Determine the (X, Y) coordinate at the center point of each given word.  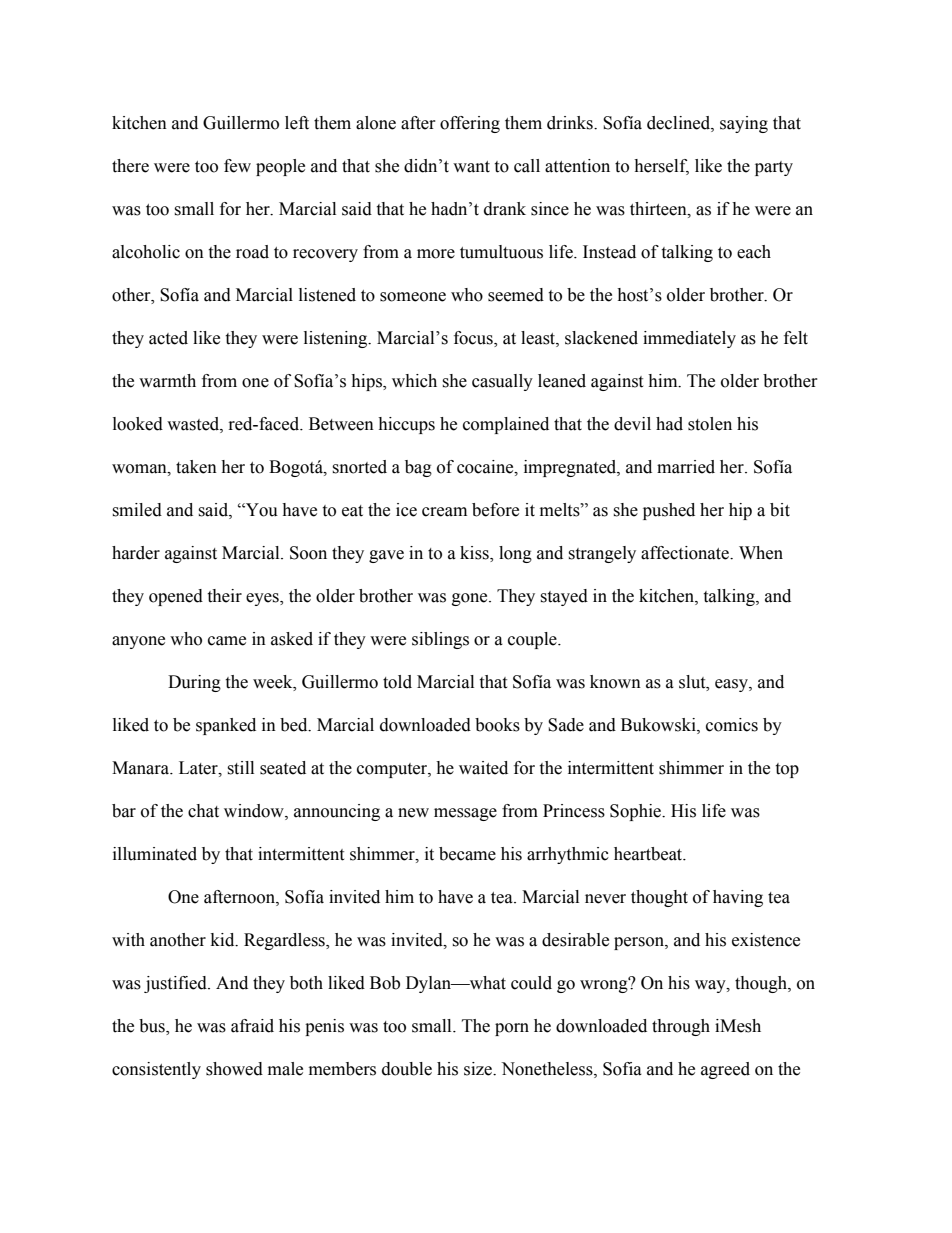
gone (471, 599)
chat (203, 811)
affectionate (686, 553)
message (465, 814)
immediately (689, 339)
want (471, 167)
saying (744, 124)
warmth (167, 381)
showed (234, 1069)
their (224, 596)
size (479, 1069)
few (237, 166)
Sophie (636, 812)
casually (502, 382)
